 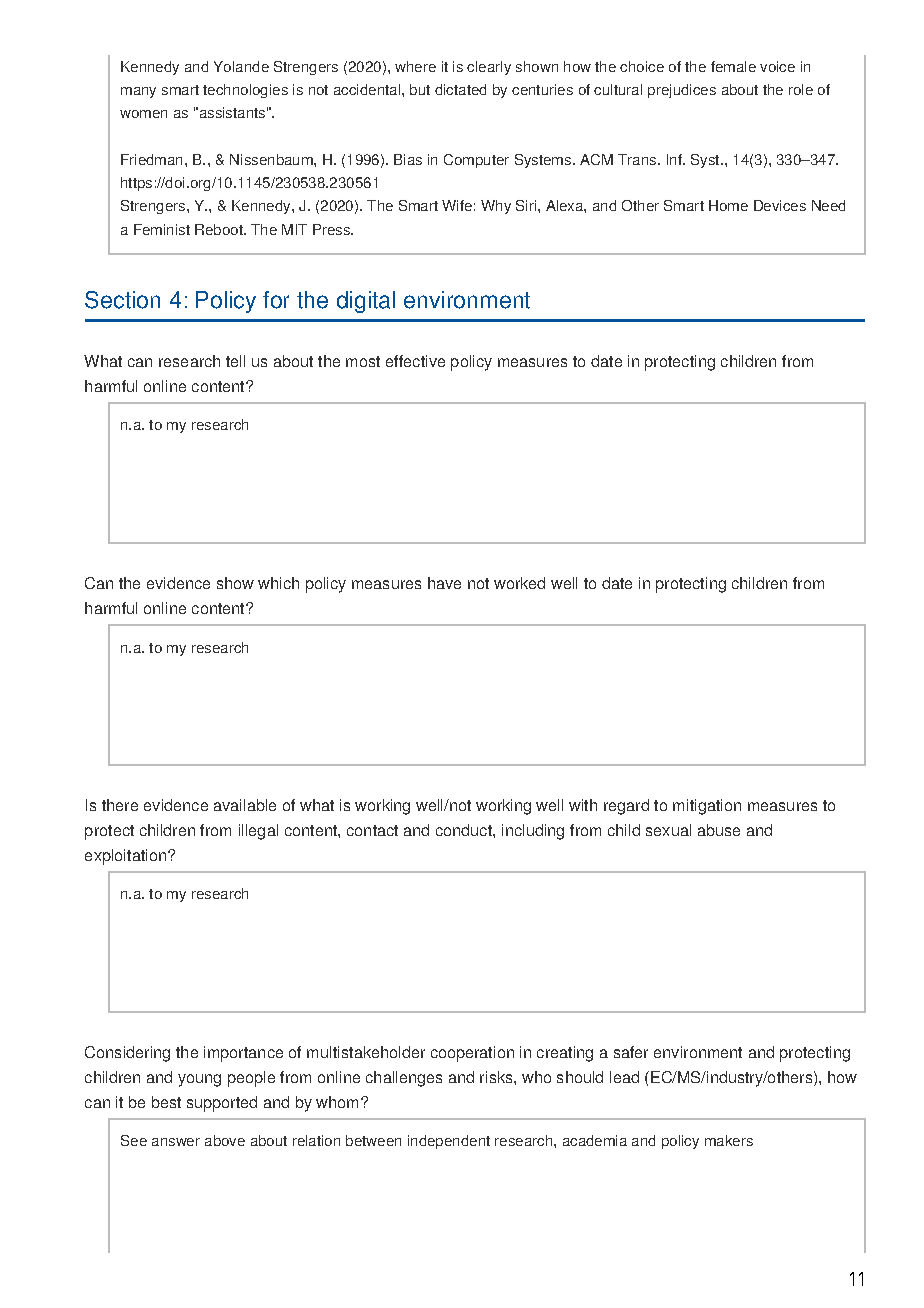 What do you see at coordinates (245, 805) in the document?
I see `available` at bounding box center [245, 805].
